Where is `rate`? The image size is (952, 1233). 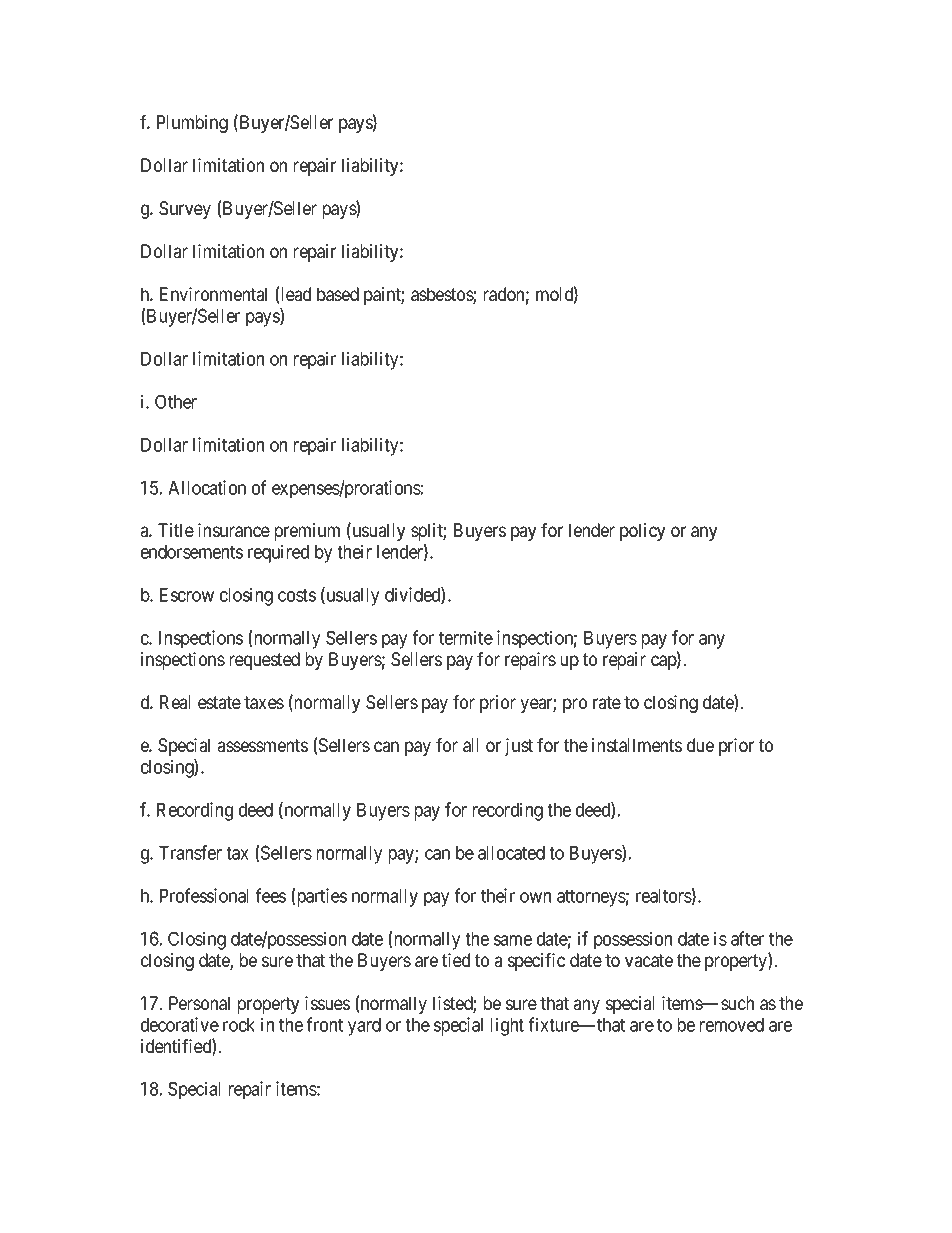 rate is located at coordinates (607, 702).
